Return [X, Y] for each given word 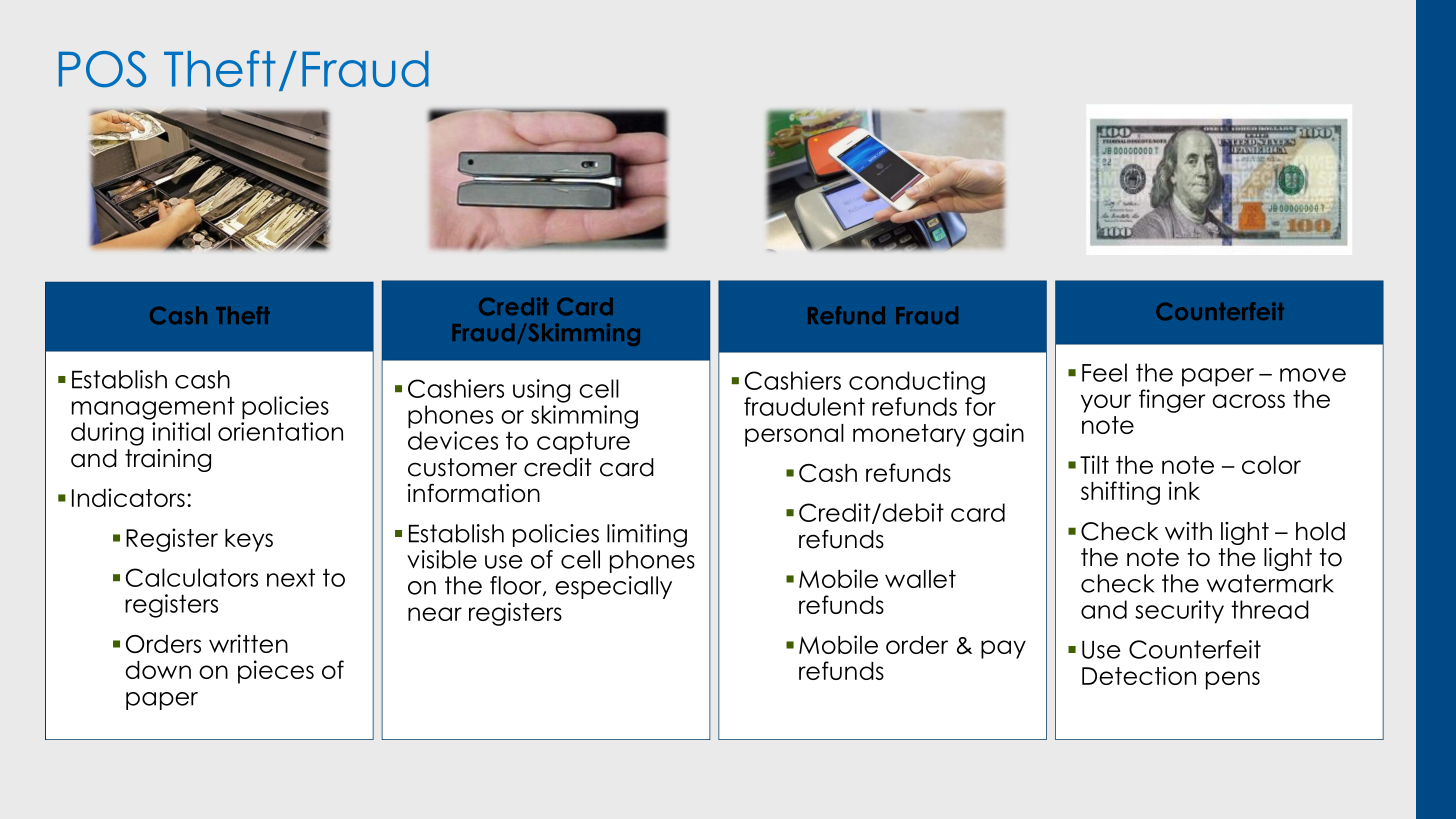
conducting [917, 383]
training [168, 460]
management [153, 408]
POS [102, 69]
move [1313, 375]
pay [1003, 649]
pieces [276, 672]
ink [1184, 490]
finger [1172, 401]
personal [794, 435]
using [541, 391]
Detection [1139, 675]
